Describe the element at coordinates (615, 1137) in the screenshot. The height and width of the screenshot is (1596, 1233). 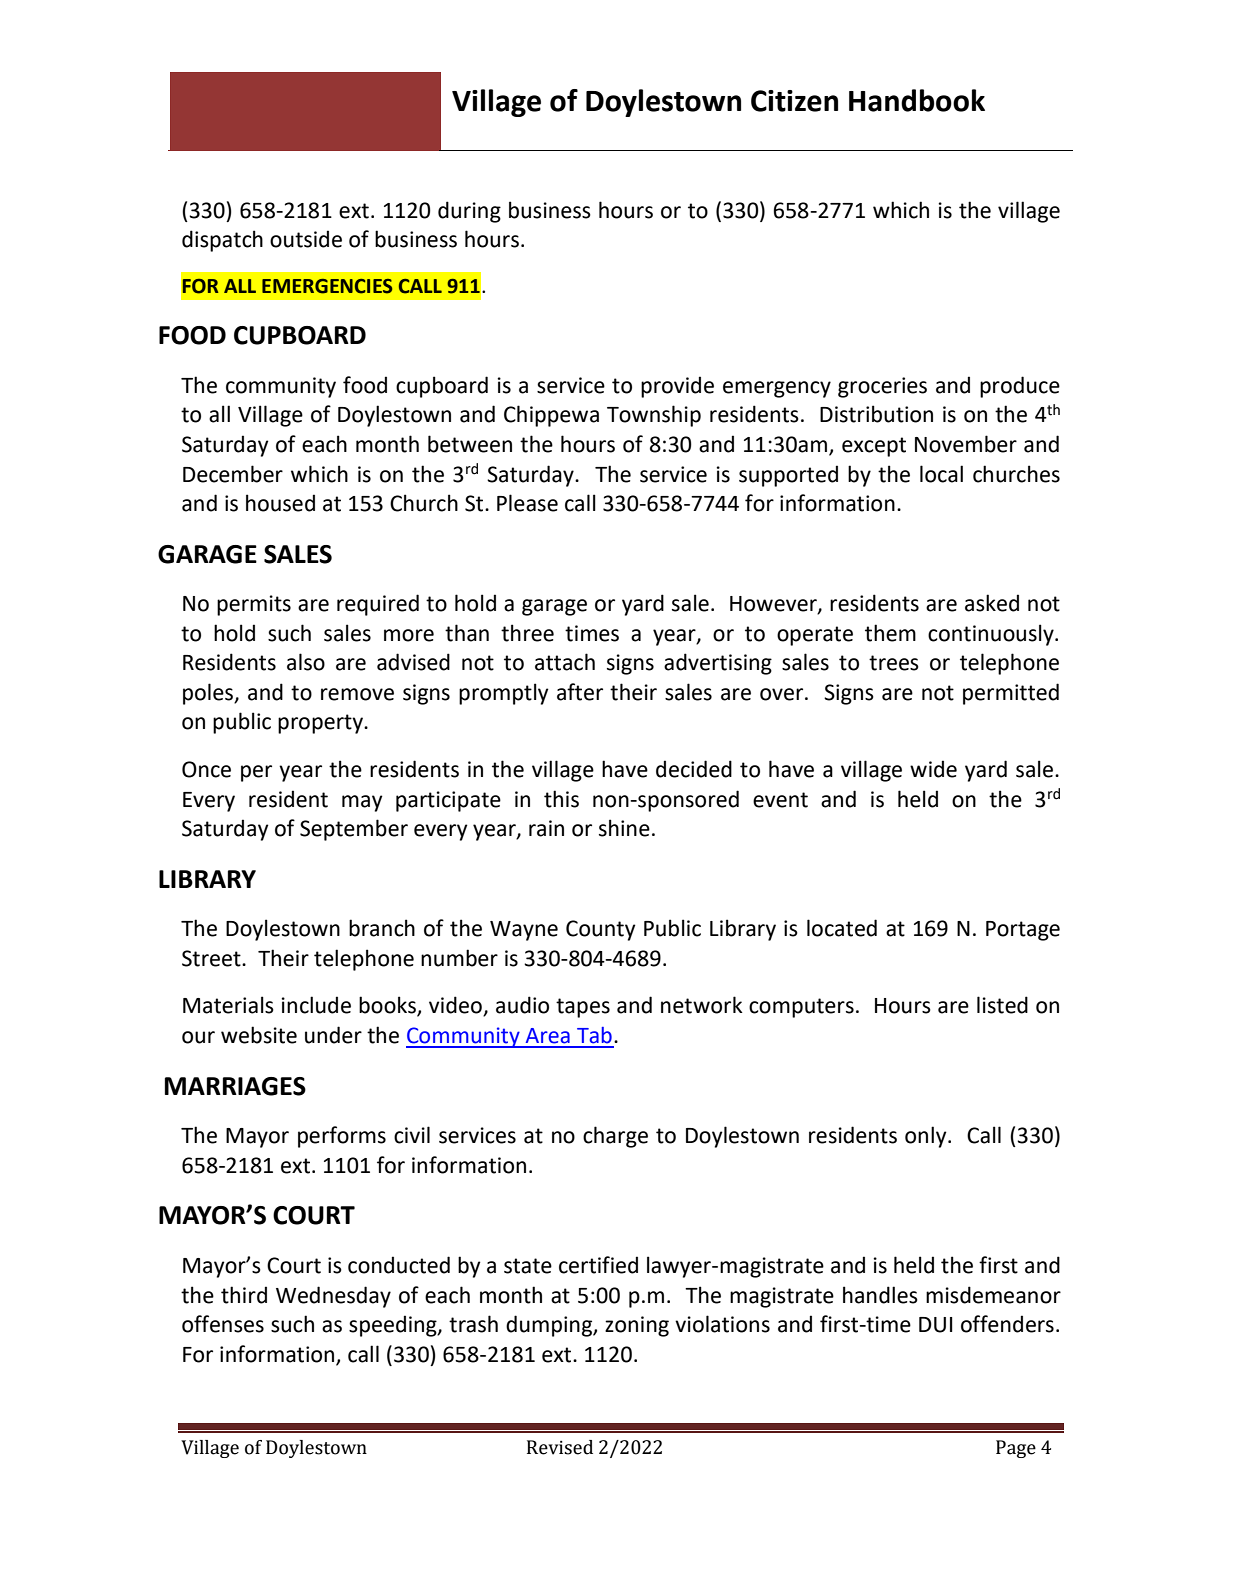
I see `charge` at that location.
